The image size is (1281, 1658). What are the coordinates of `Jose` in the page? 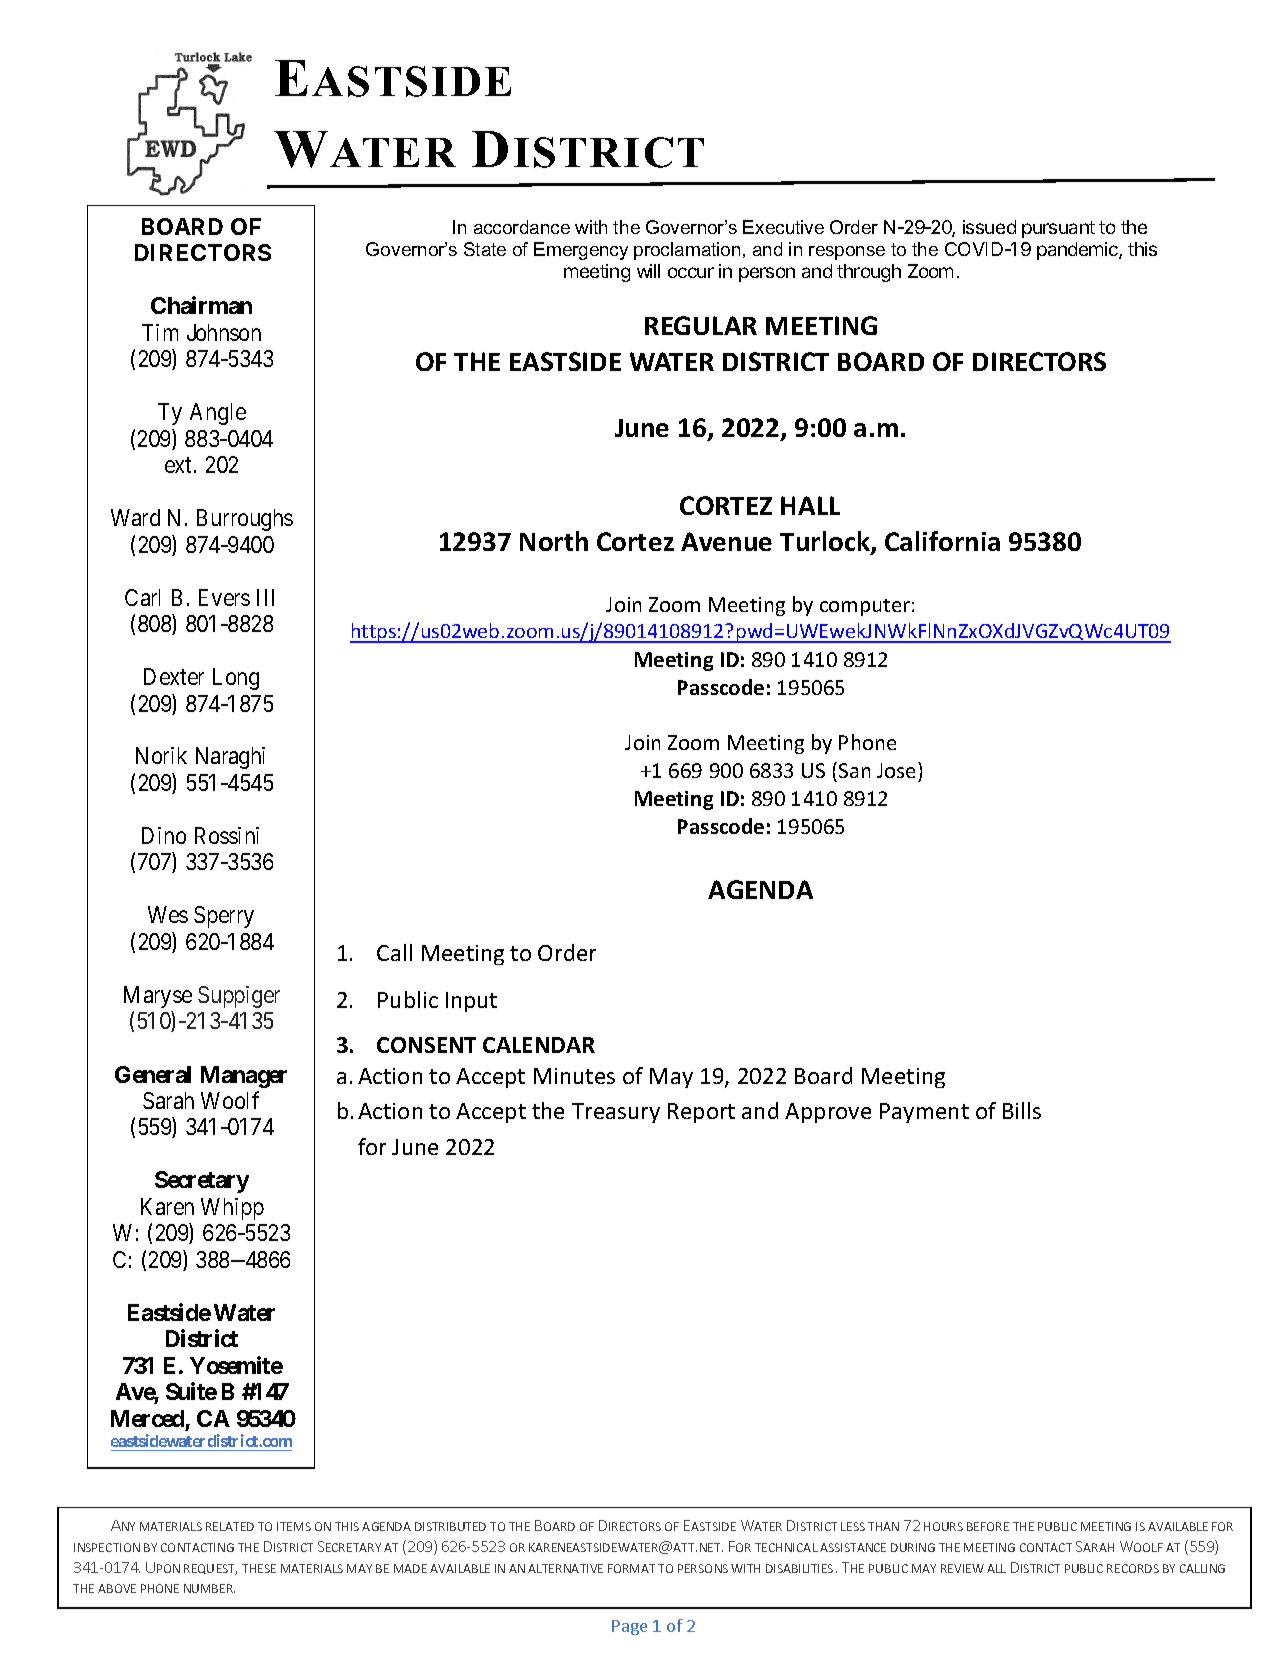 It's located at (898, 770).
